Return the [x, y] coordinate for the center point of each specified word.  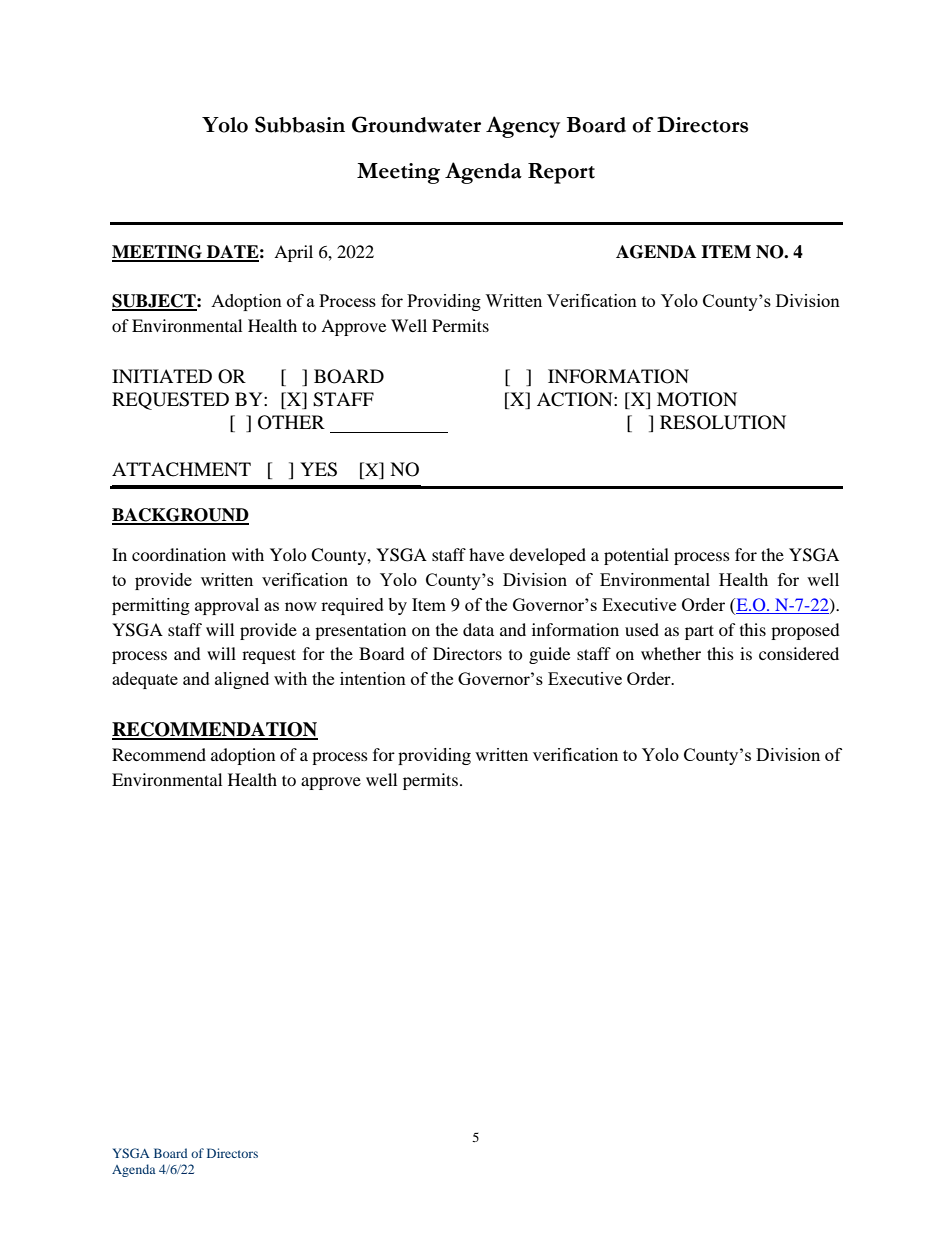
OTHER [291, 422]
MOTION [697, 399]
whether [671, 653]
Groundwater [416, 124]
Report [561, 173]
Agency [523, 127]
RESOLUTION [723, 422]
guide [549, 655]
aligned [242, 680]
